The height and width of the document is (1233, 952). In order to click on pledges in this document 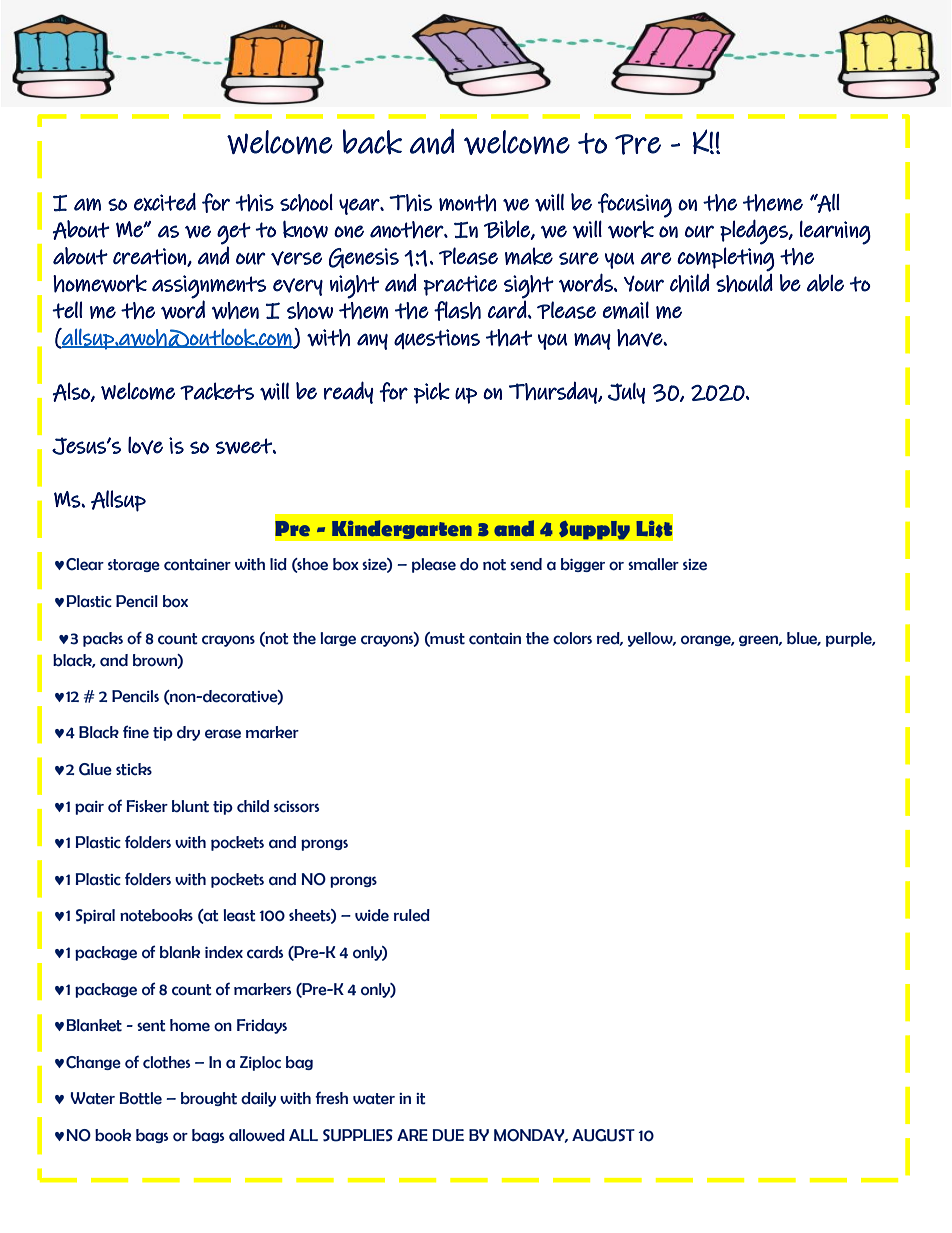, I will do `click(755, 232)`.
